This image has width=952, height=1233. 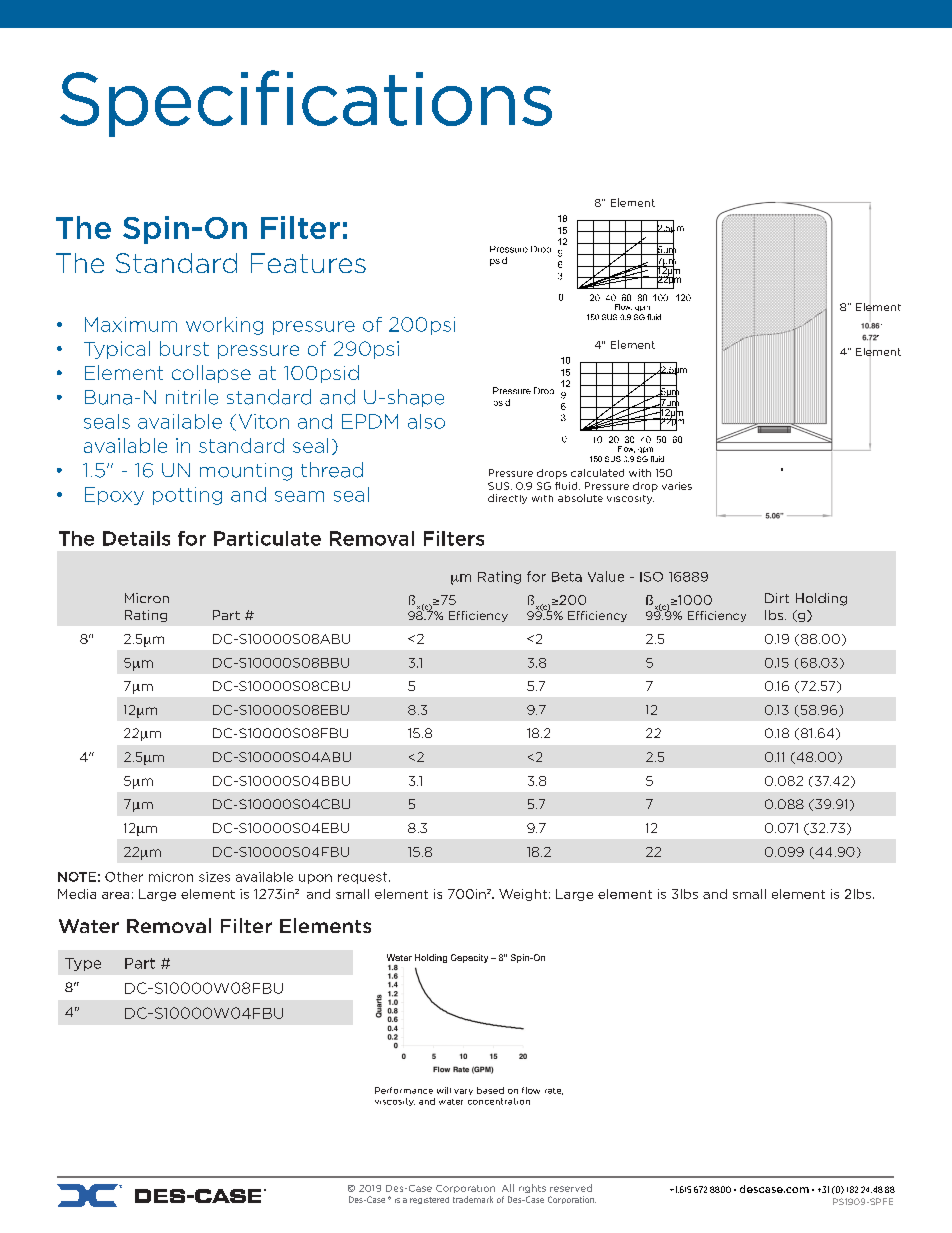 I want to click on Beta, so click(x=567, y=577).
